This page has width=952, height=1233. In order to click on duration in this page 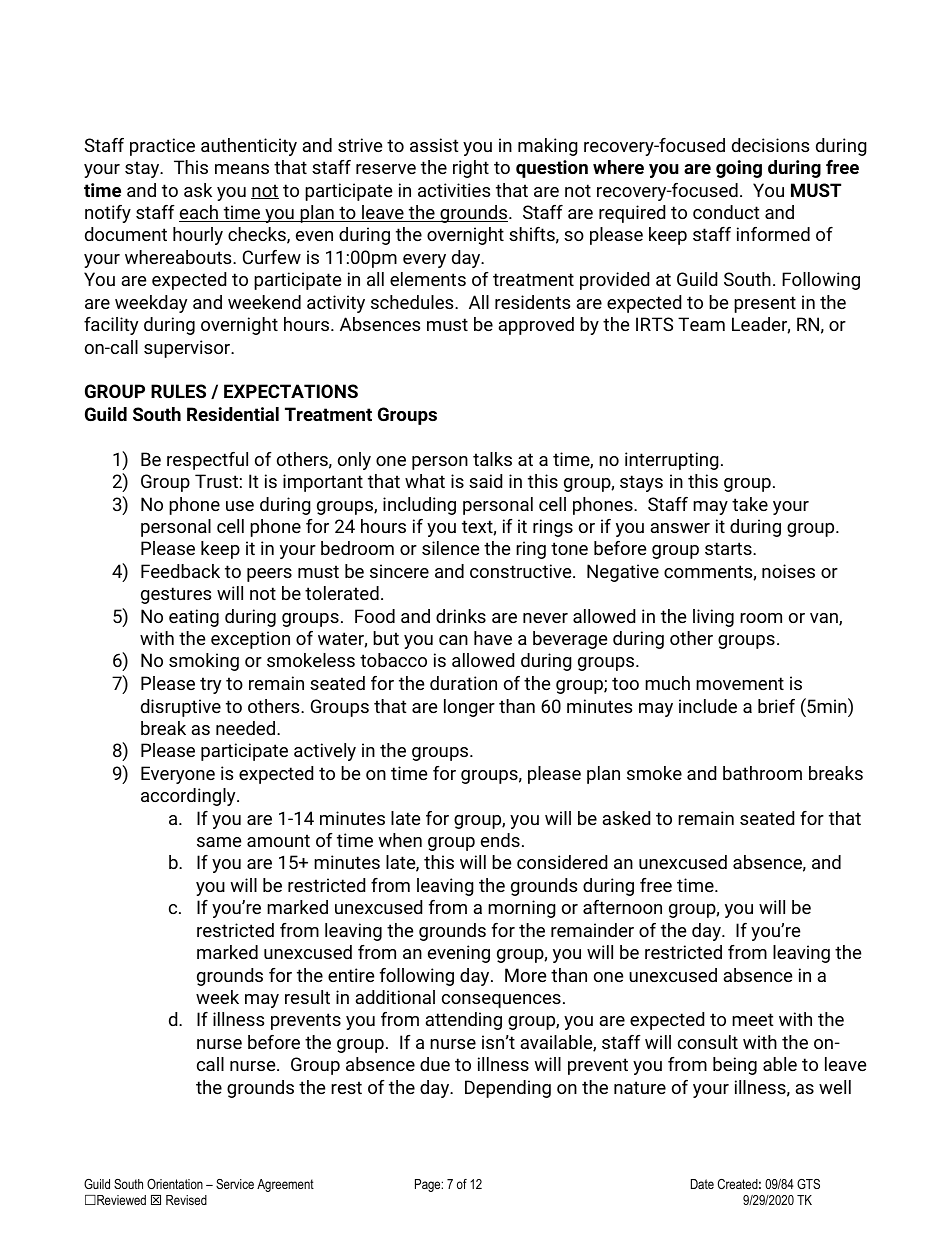, I will do `click(463, 683)`.
